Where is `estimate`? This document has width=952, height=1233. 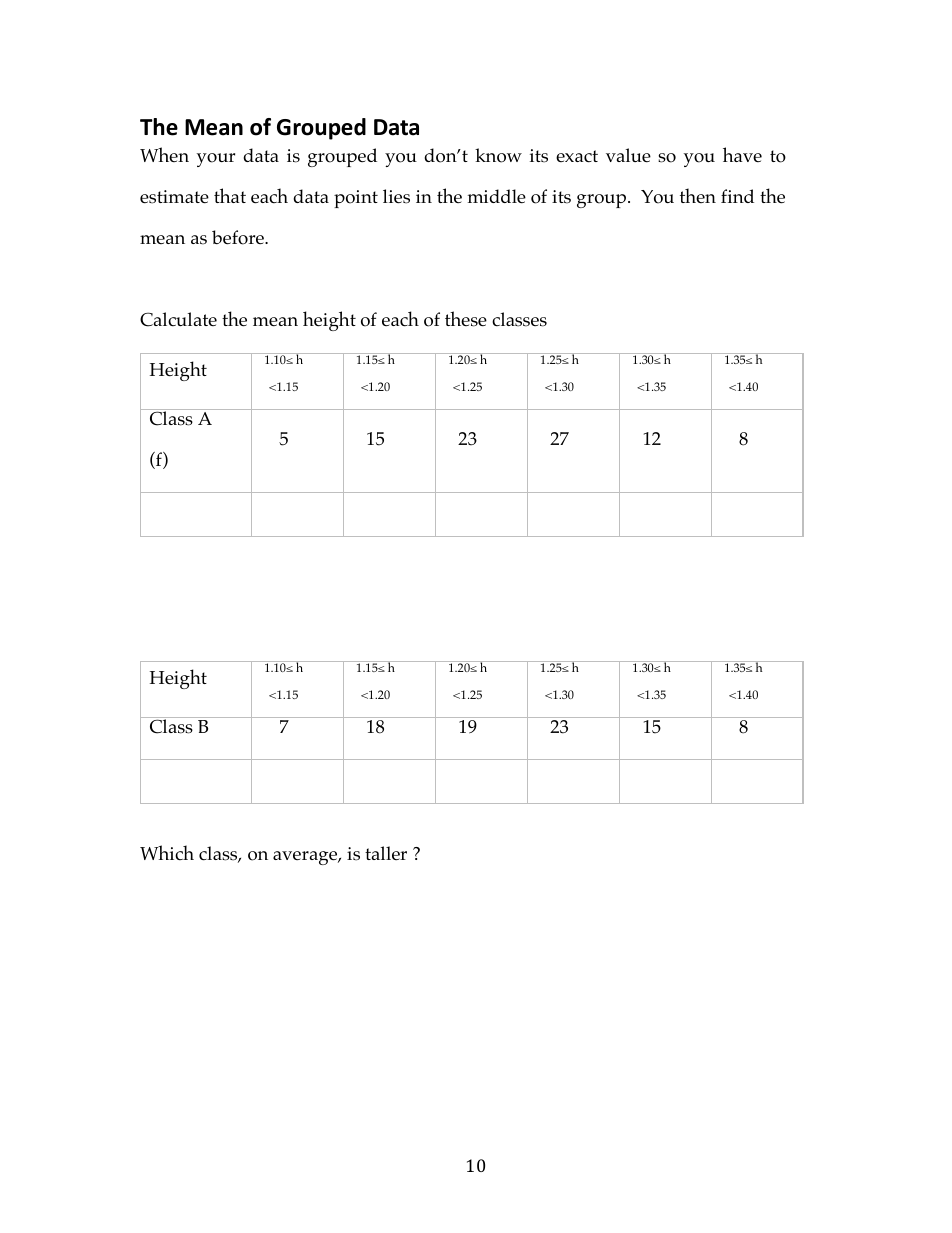 estimate is located at coordinates (174, 197).
